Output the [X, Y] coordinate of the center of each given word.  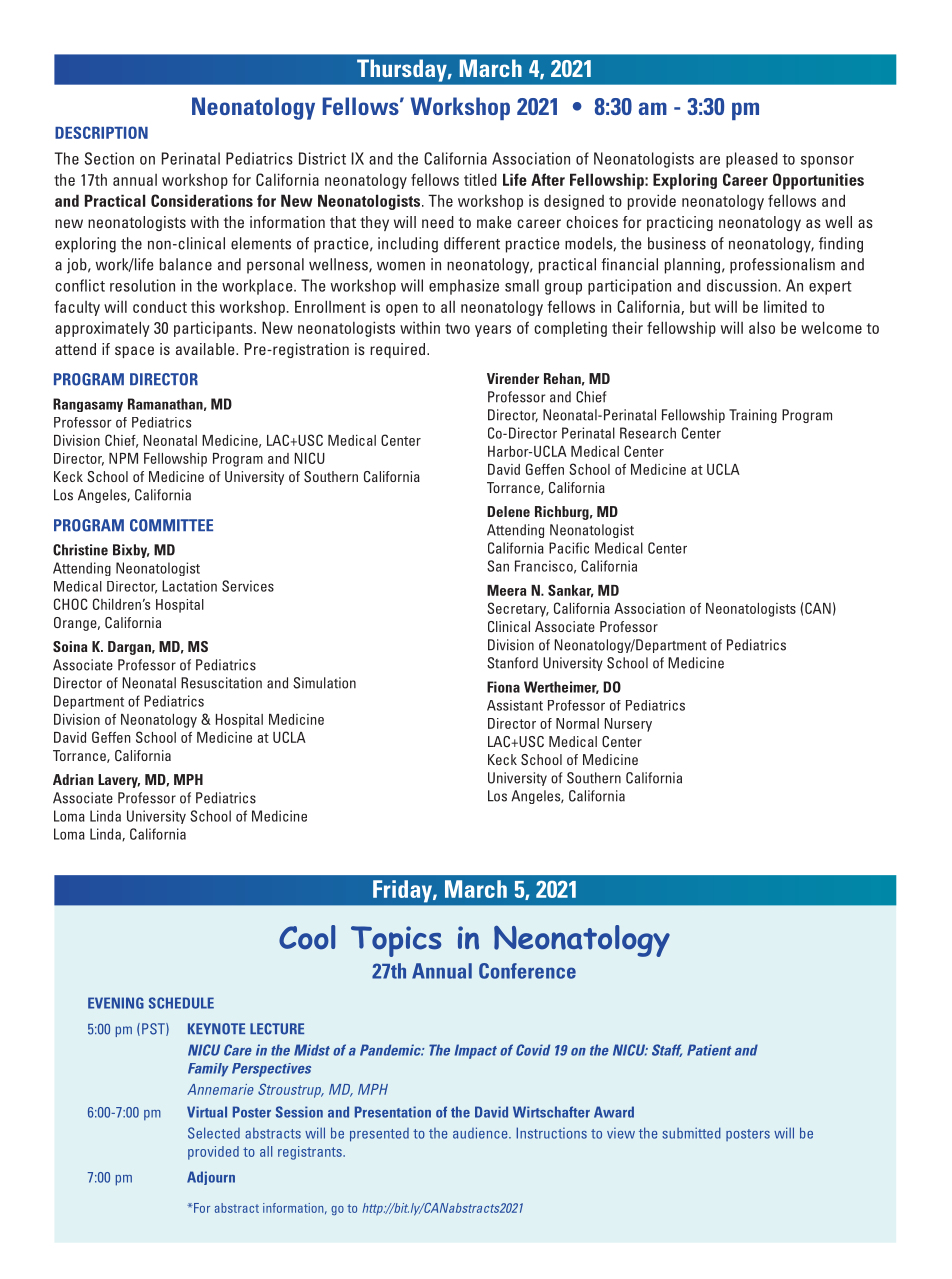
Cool [307, 937]
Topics [396, 941]
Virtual [207, 1112]
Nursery [628, 725]
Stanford [512, 663]
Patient [709, 1050]
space [134, 352]
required [399, 350]
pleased [752, 160]
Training [753, 416]
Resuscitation [221, 683]
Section [109, 158]
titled [480, 179]
